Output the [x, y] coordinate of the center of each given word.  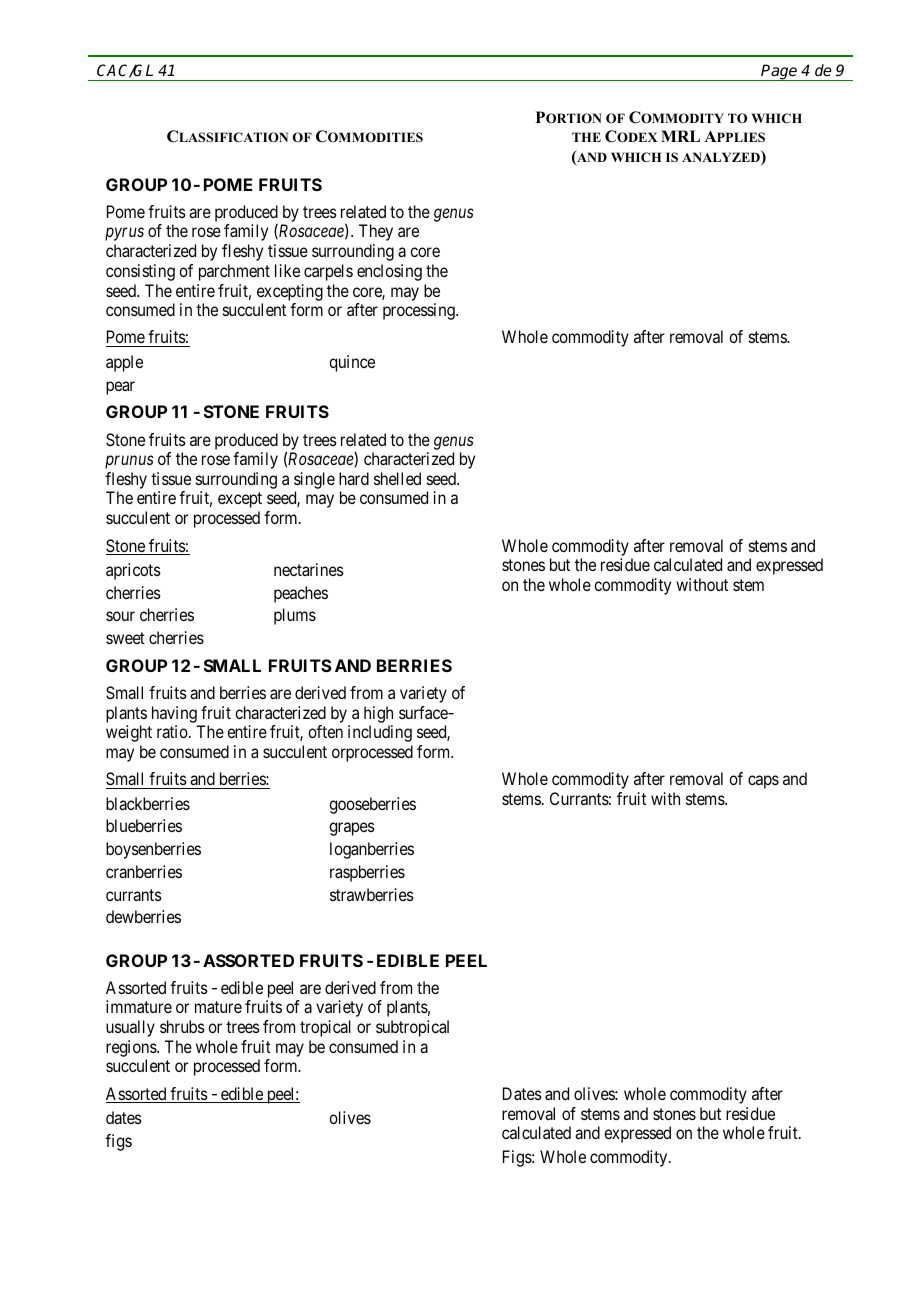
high [378, 714]
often [325, 731]
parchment [234, 272]
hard [354, 478]
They [376, 232]
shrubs [182, 1026]
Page [780, 72]
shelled [397, 478]
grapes [352, 829]
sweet [125, 638]
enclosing [389, 272]
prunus [129, 462]
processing [420, 311]
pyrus [124, 234]
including [380, 733]
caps [763, 782]
